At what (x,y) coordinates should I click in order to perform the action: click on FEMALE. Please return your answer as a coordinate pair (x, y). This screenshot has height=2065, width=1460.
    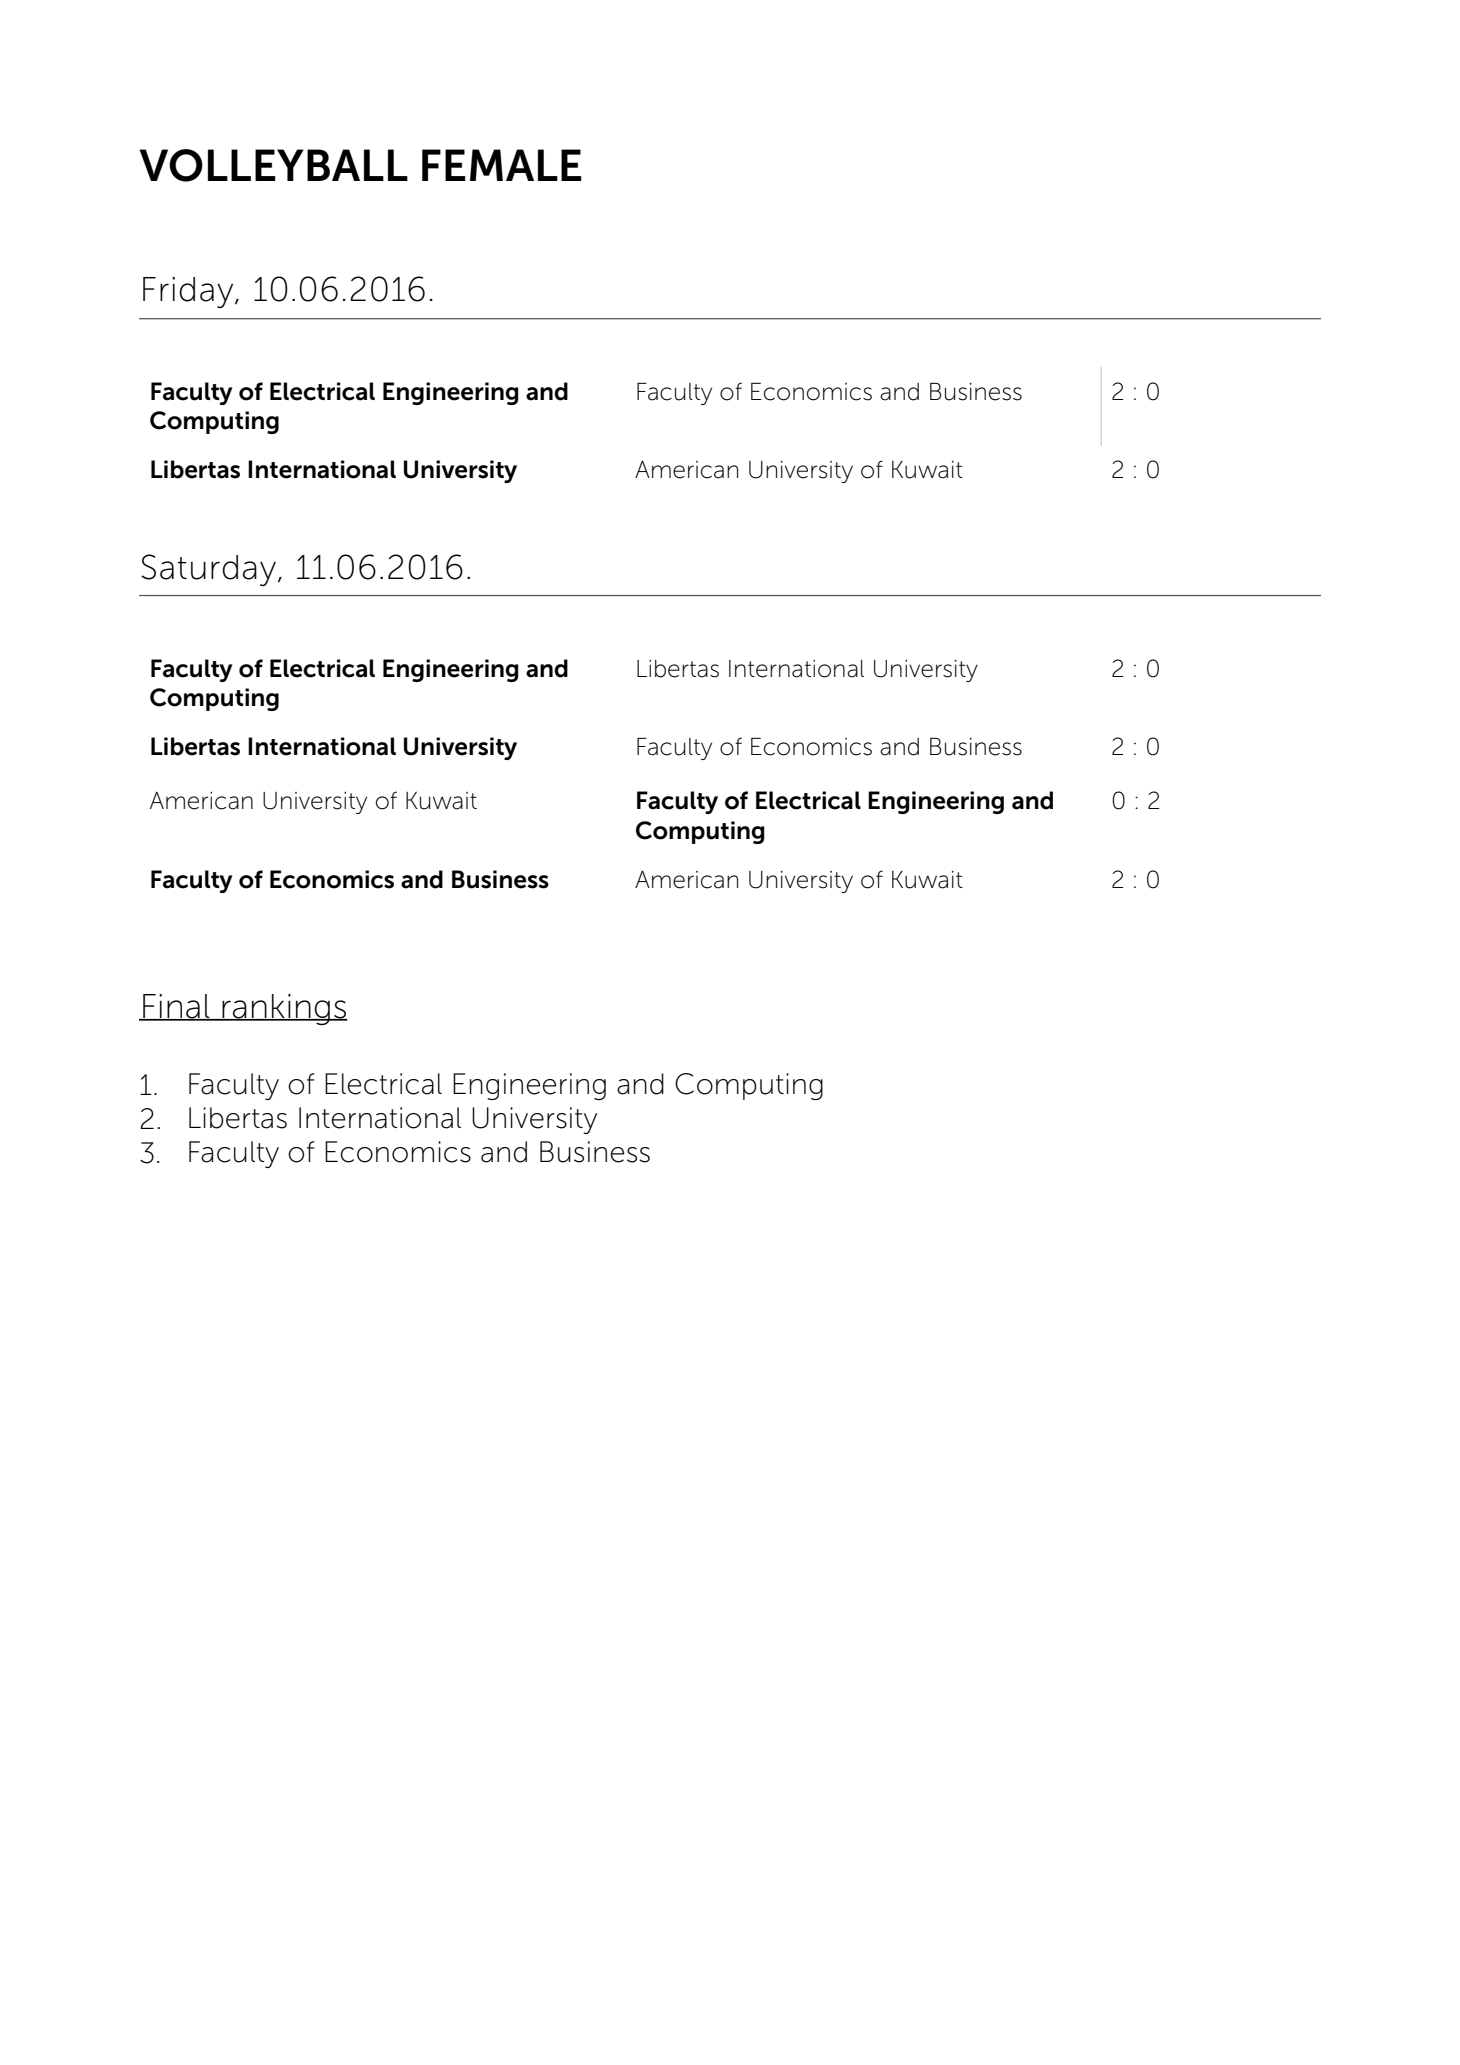
    Looking at the image, I should click on (502, 165).
